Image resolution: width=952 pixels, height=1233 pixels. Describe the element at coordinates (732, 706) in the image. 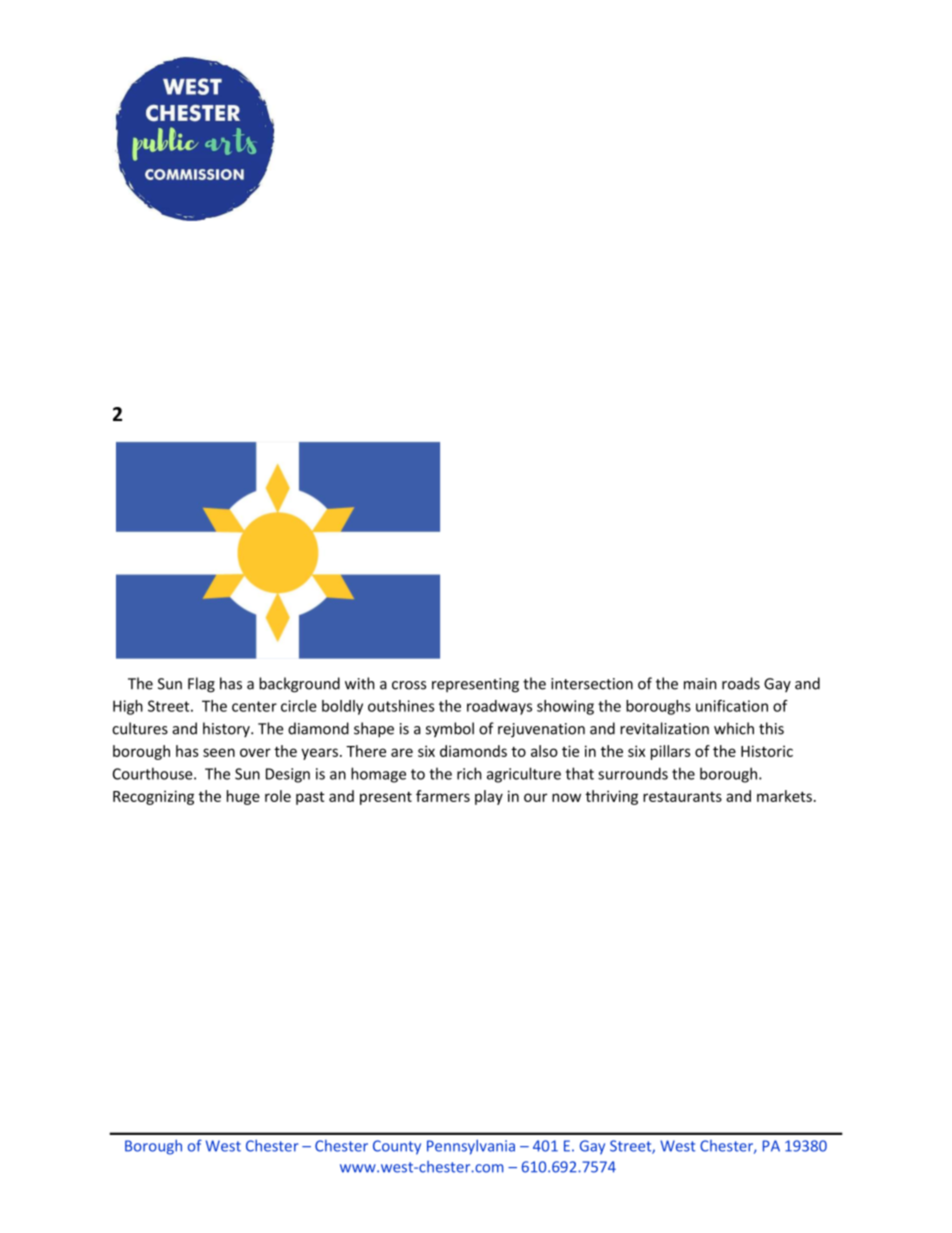

I see `unification` at that location.
